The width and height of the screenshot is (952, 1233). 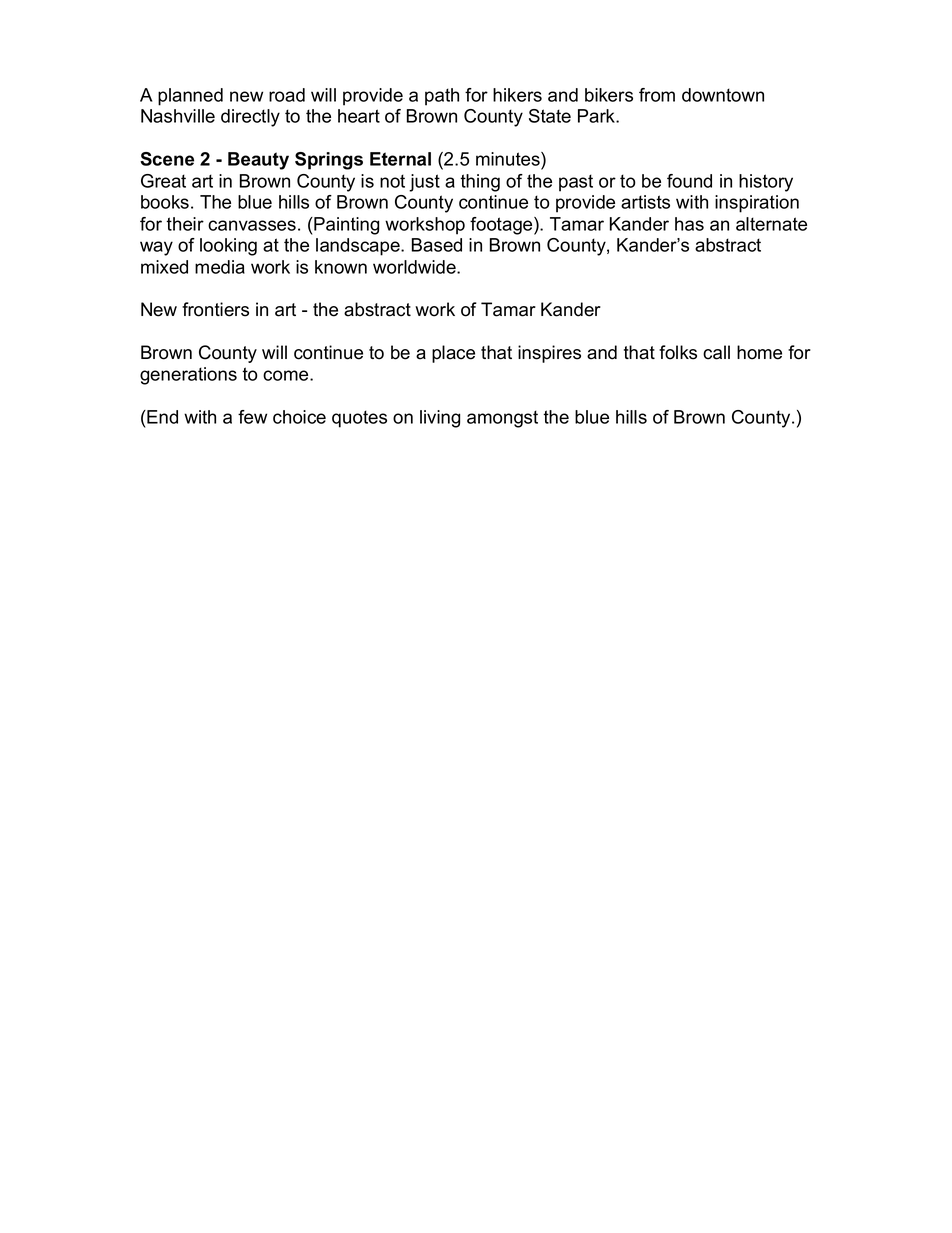 What do you see at coordinates (442, 97) in the screenshot?
I see `path` at bounding box center [442, 97].
